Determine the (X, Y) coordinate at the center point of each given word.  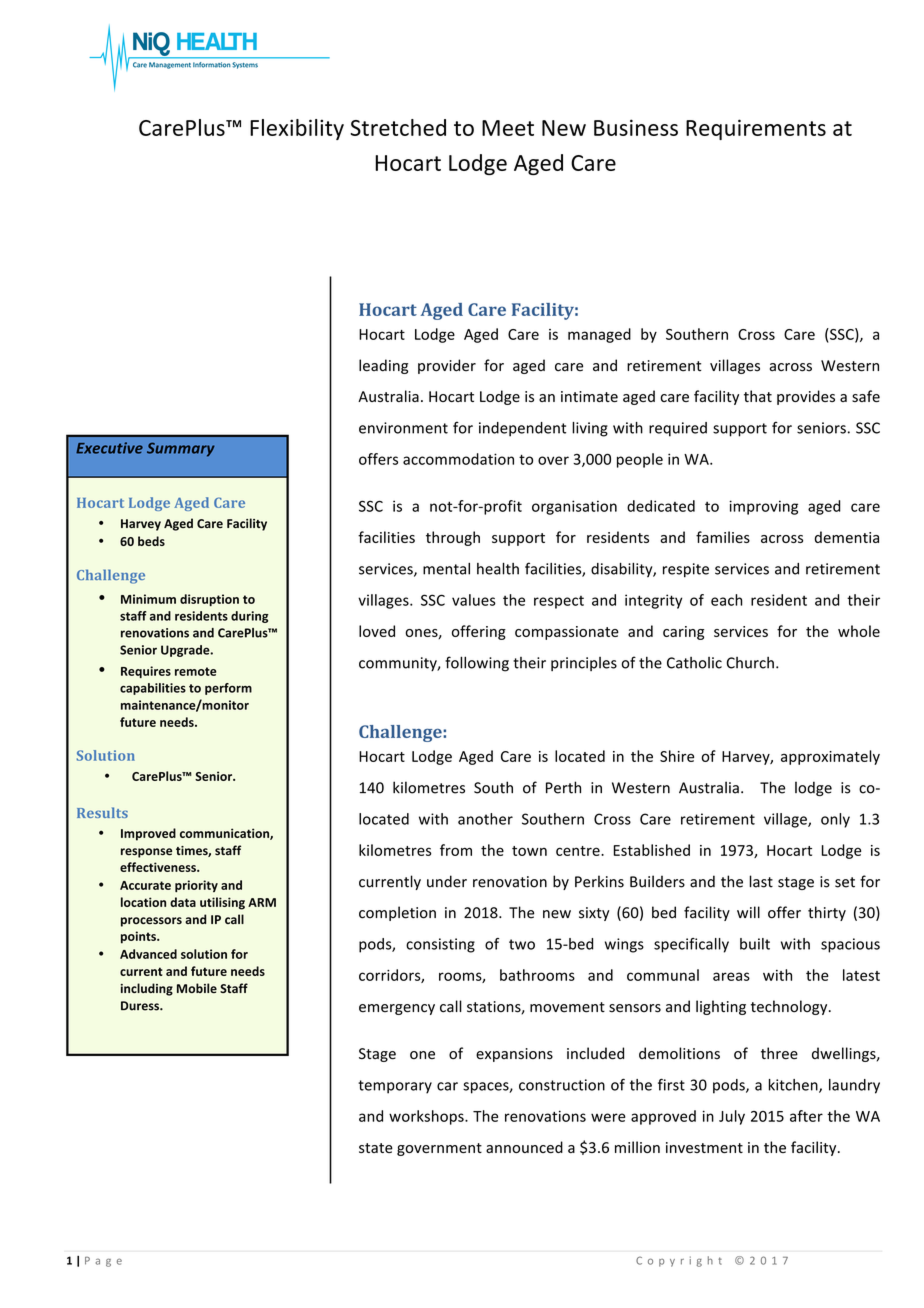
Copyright (679, 1261)
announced (524, 1147)
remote (196, 671)
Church (750, 663)
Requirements (756, 129)
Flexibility (297, 129)
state (376, 1148)
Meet (508, 128)
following (477, 664)
